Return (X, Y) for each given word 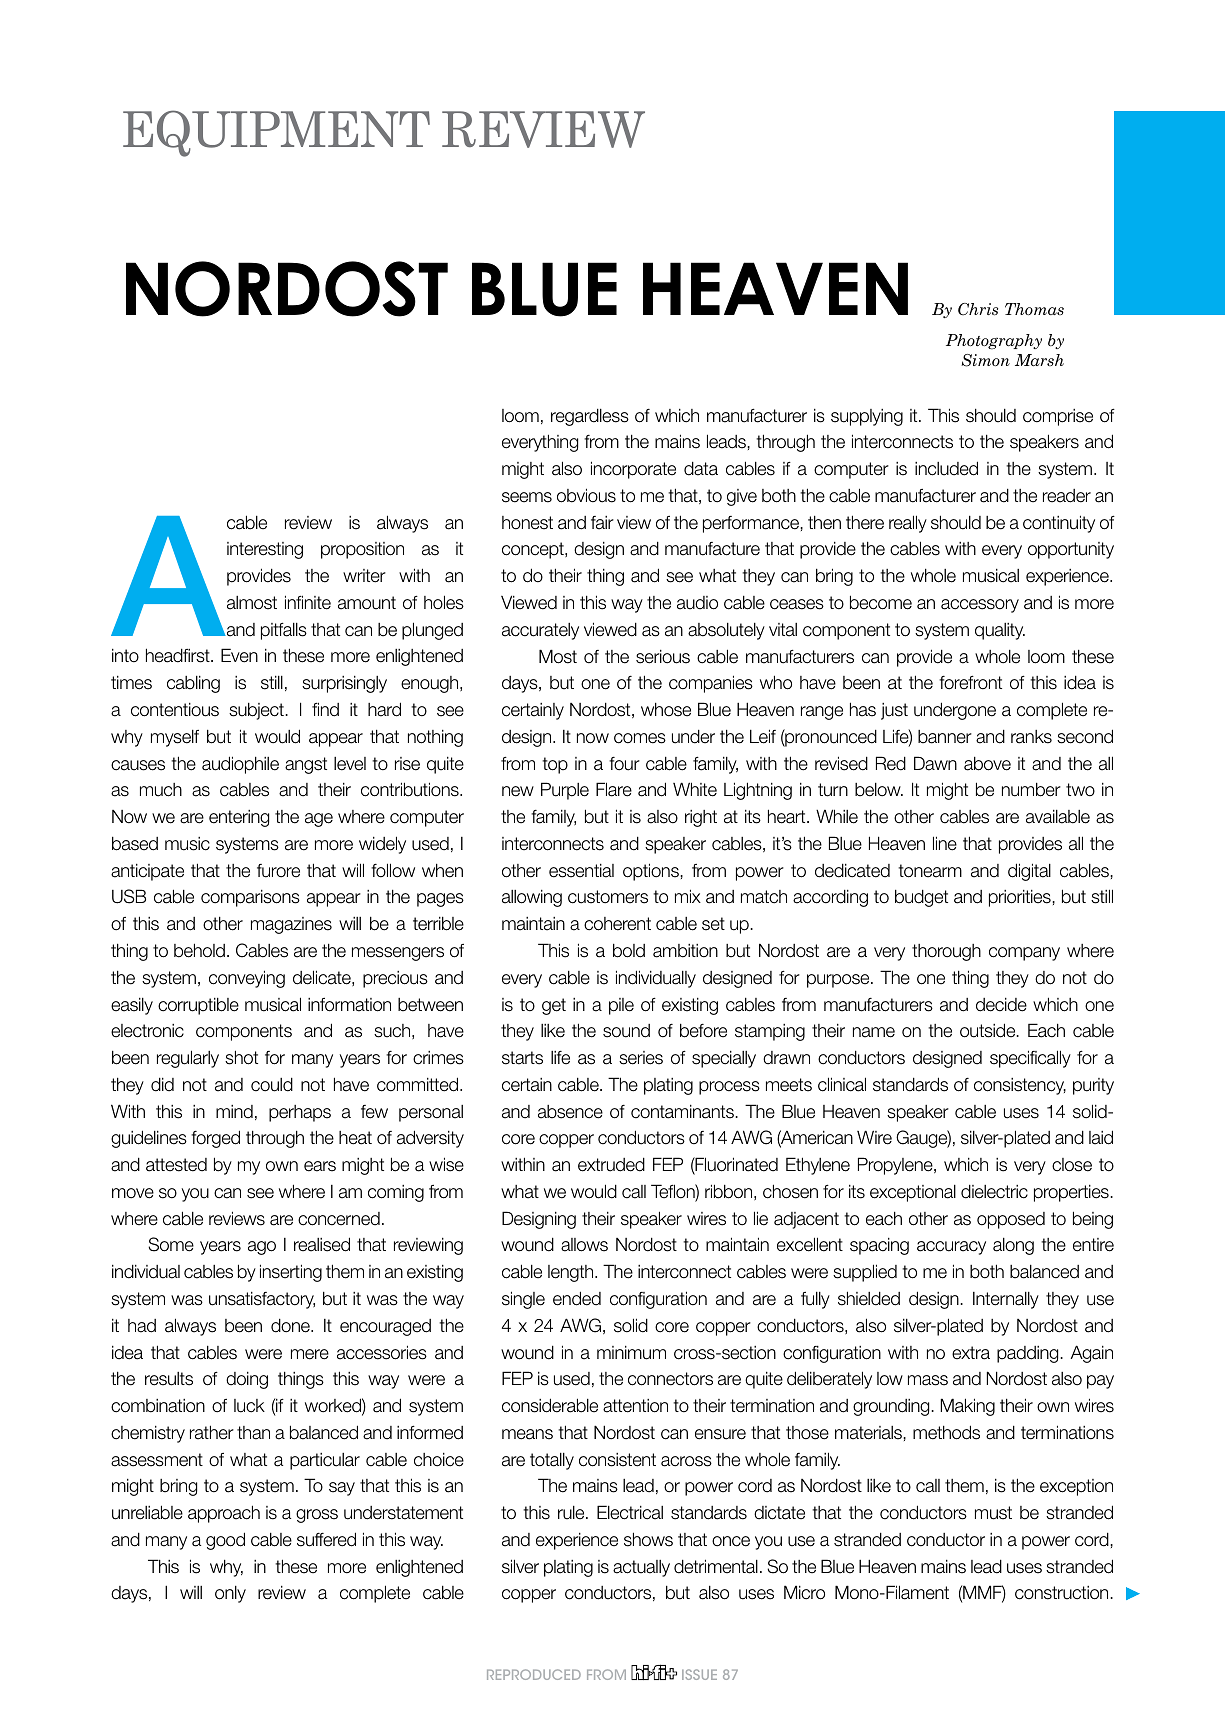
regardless (590, 417)
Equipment (276, 133)
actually (641, 1568)
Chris (978, 309)
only (230, 1594)
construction (1063, 1593)
